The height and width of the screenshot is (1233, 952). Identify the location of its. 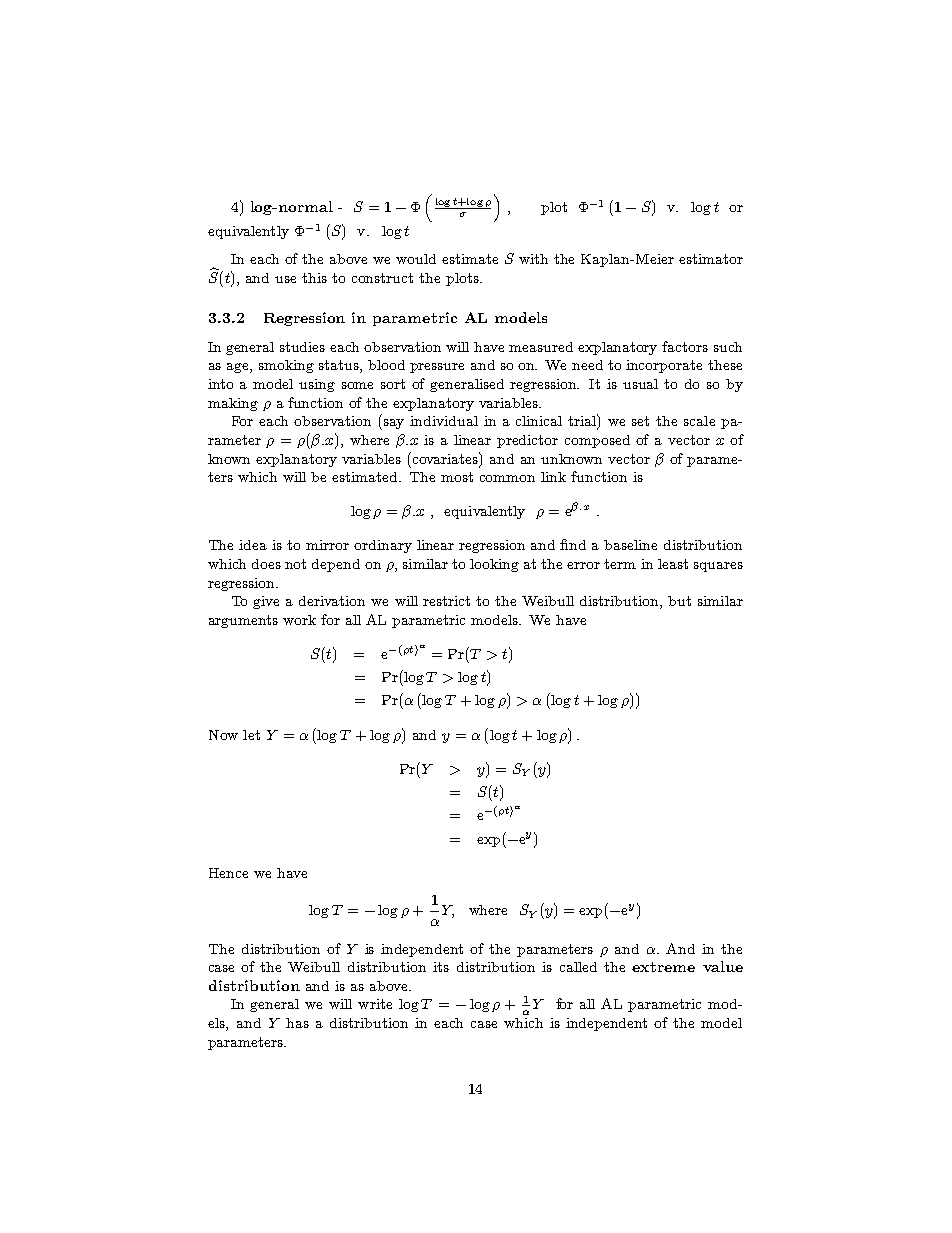
(441, 967).
